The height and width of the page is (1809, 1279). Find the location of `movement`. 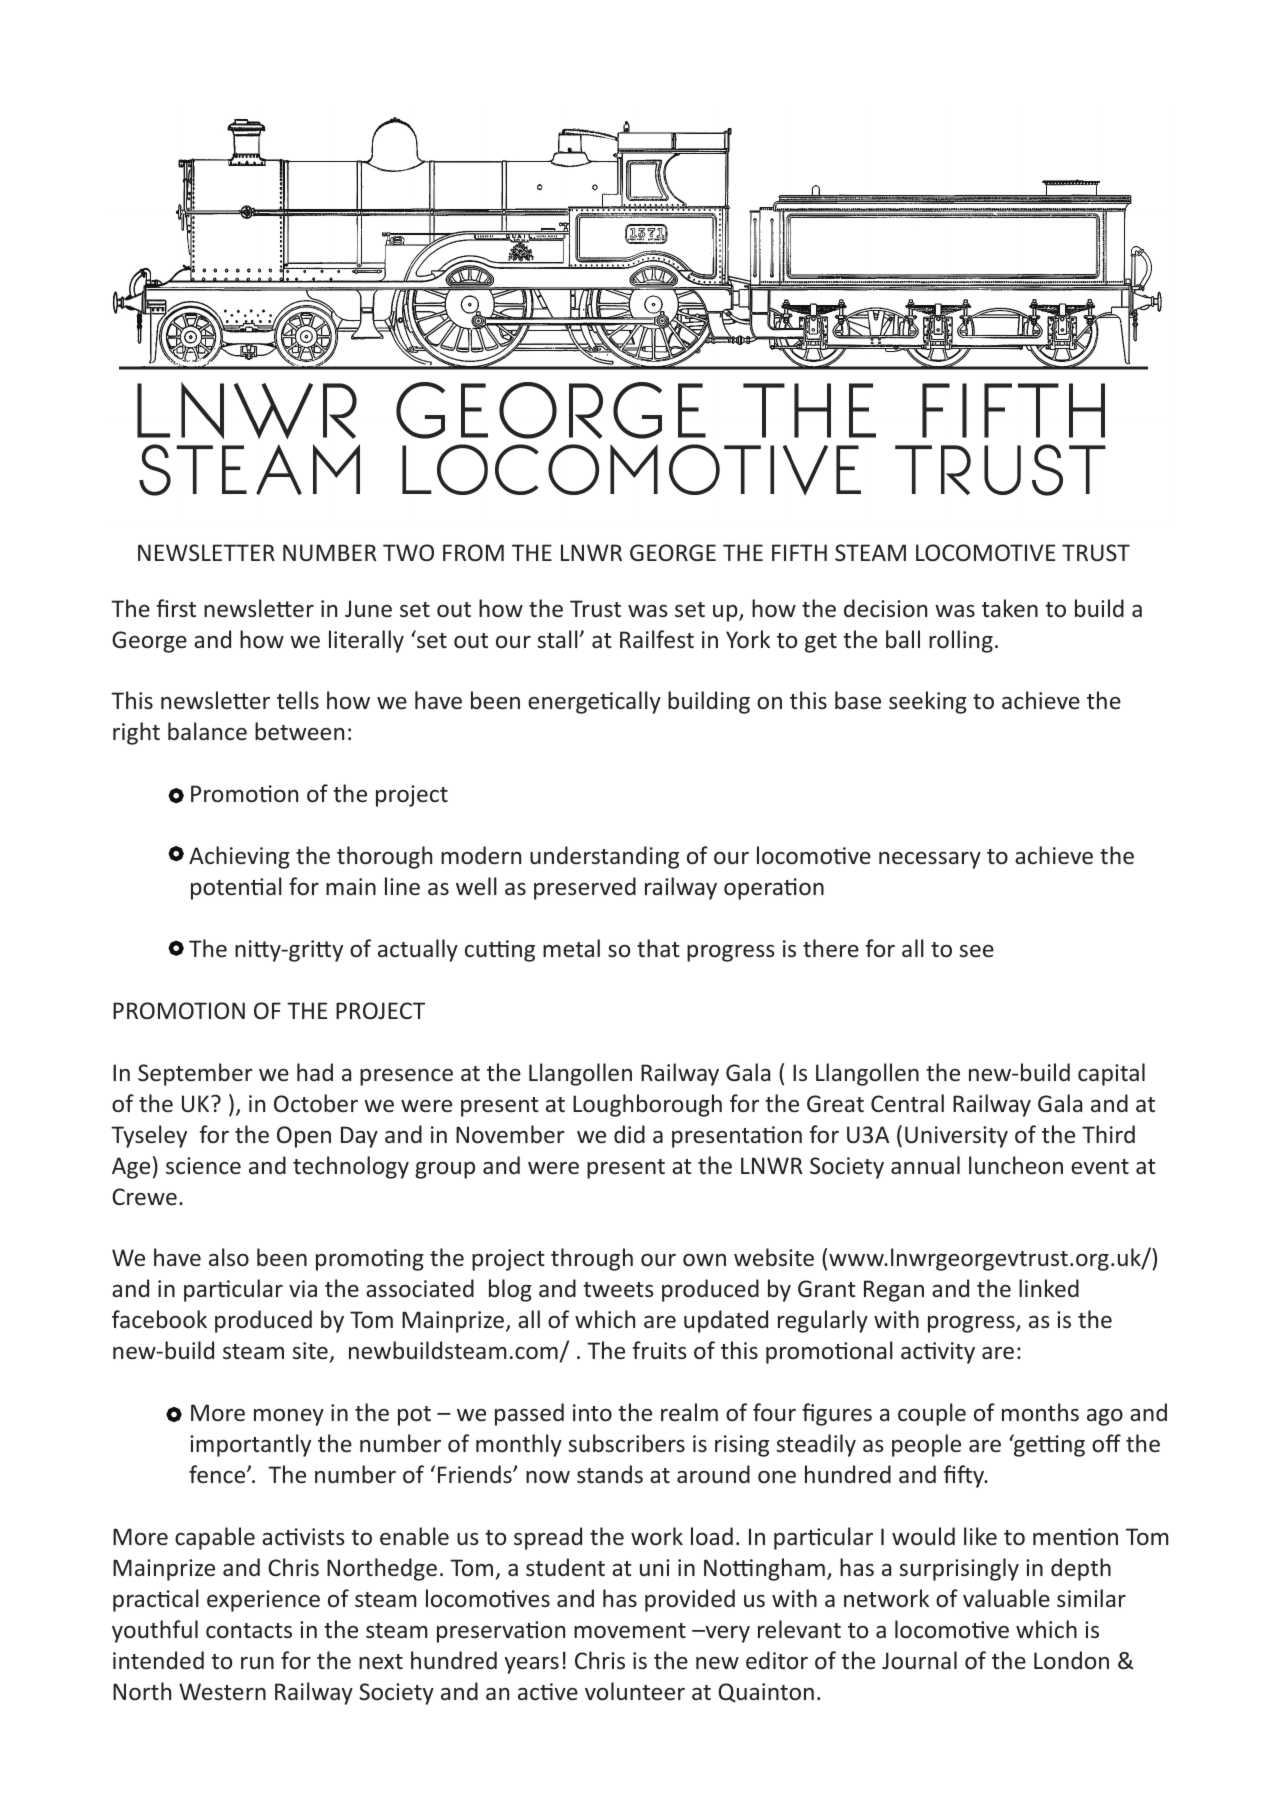

movement is located at coordinates (630, 1630).
